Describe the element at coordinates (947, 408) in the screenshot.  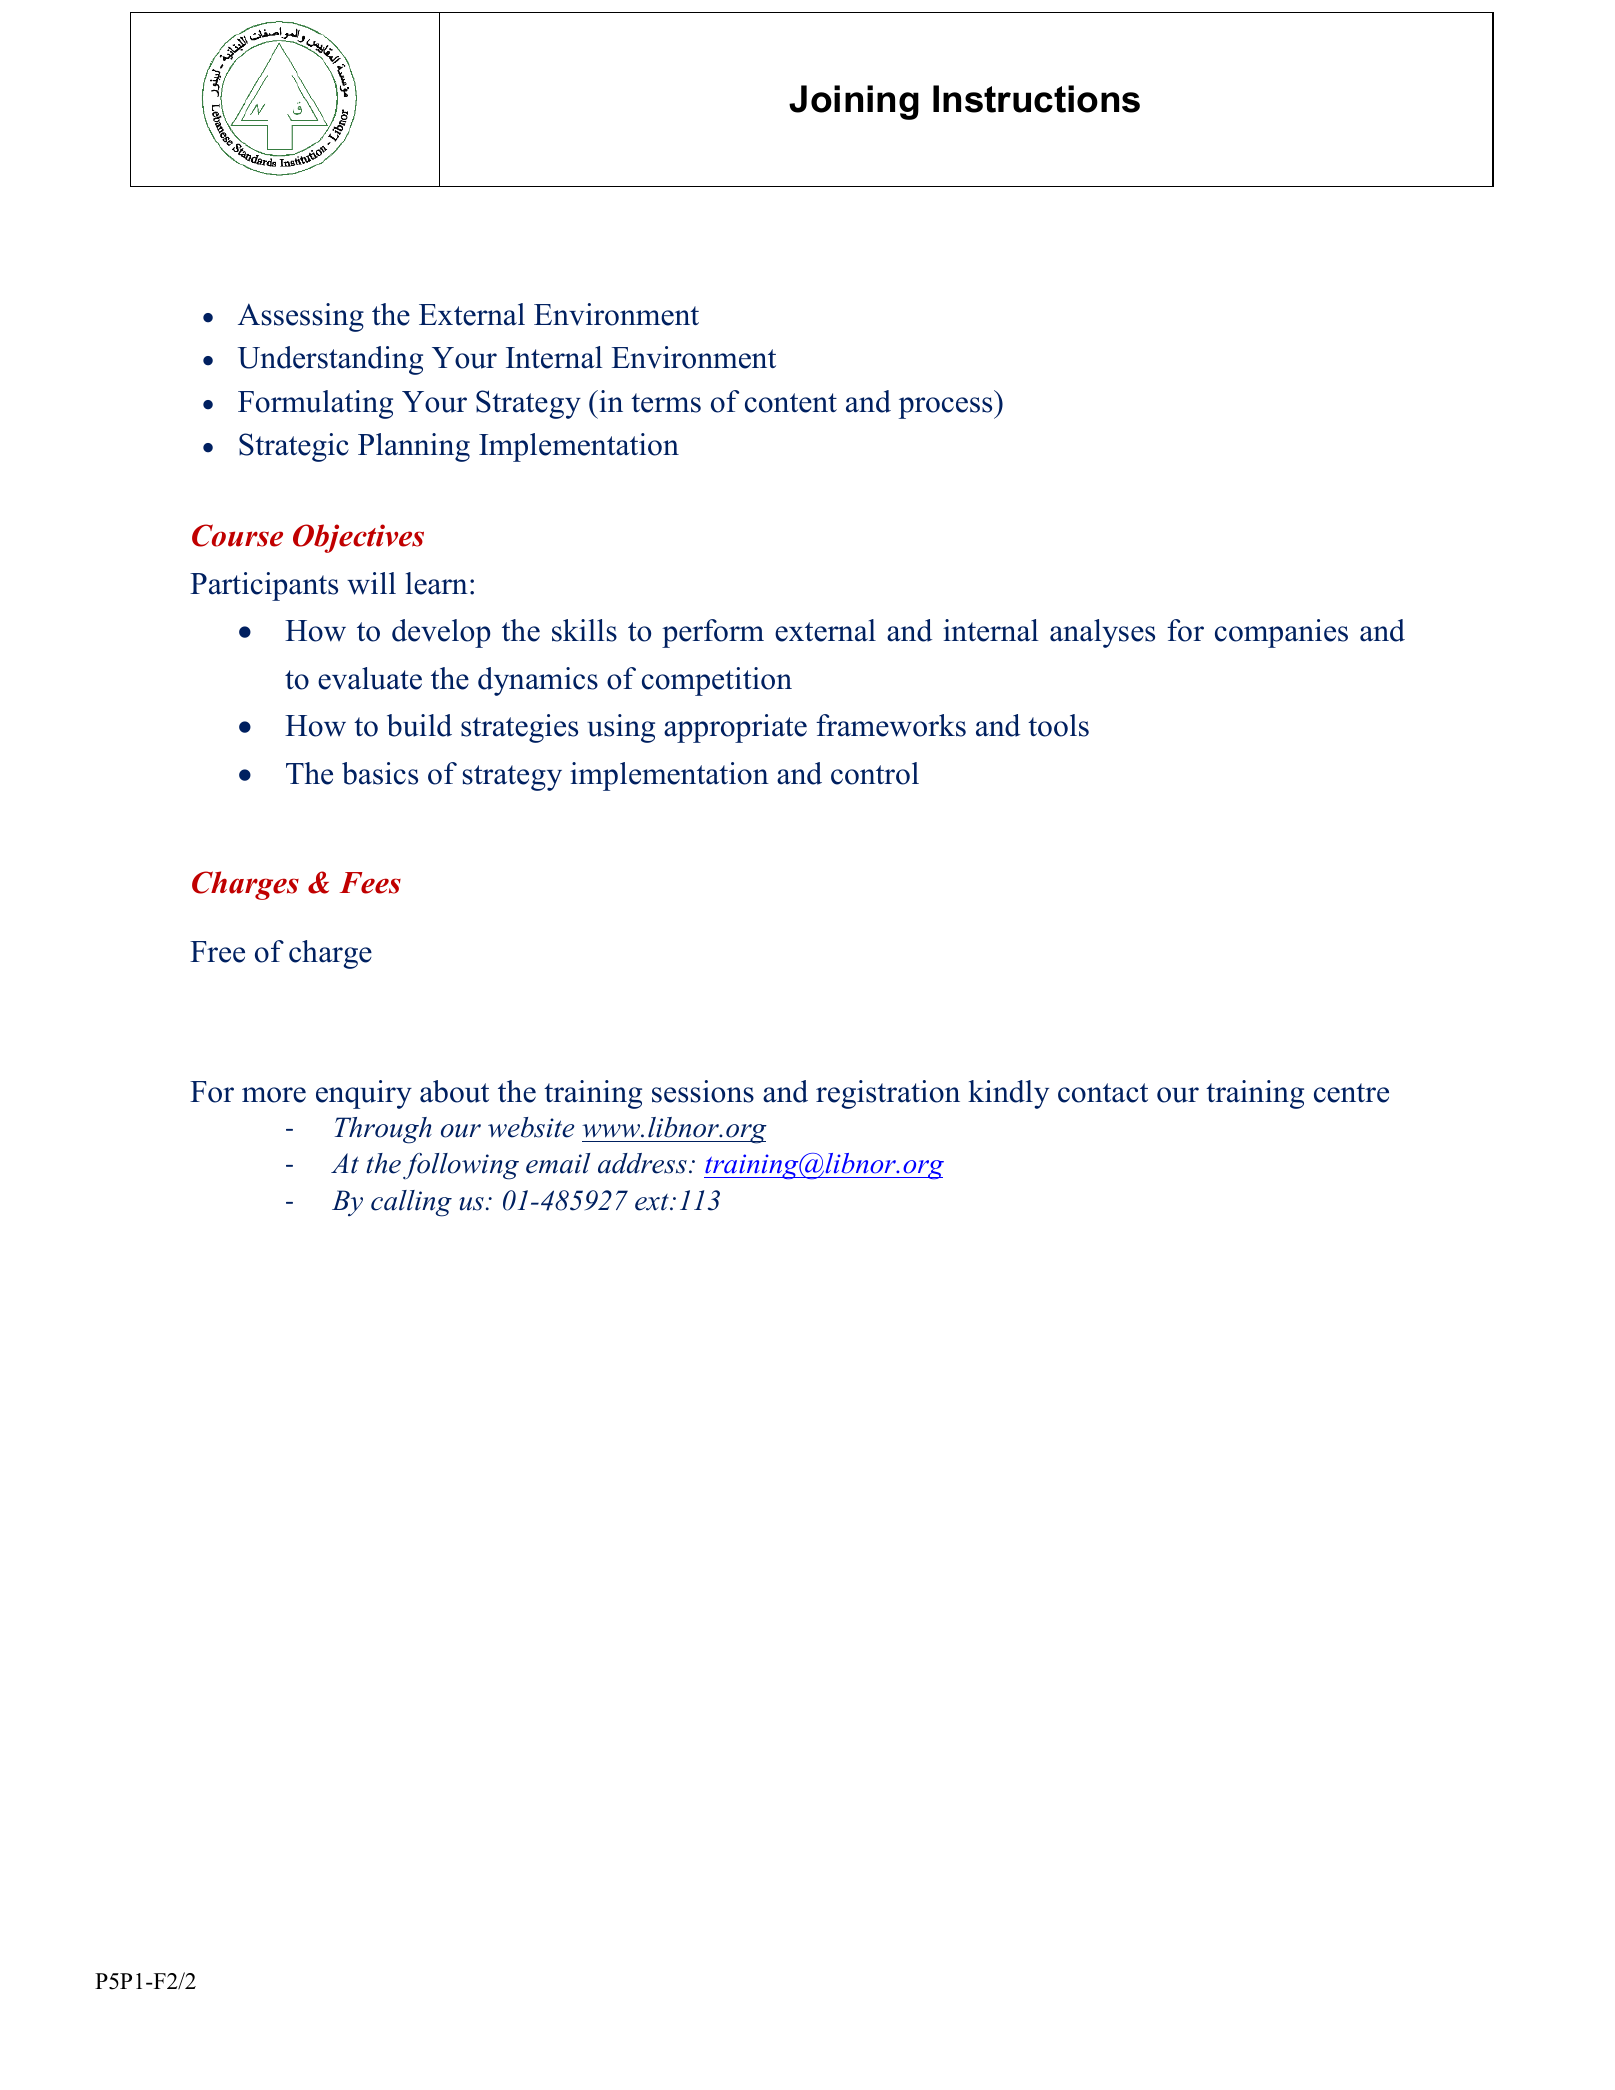
I see `process` at that location.
